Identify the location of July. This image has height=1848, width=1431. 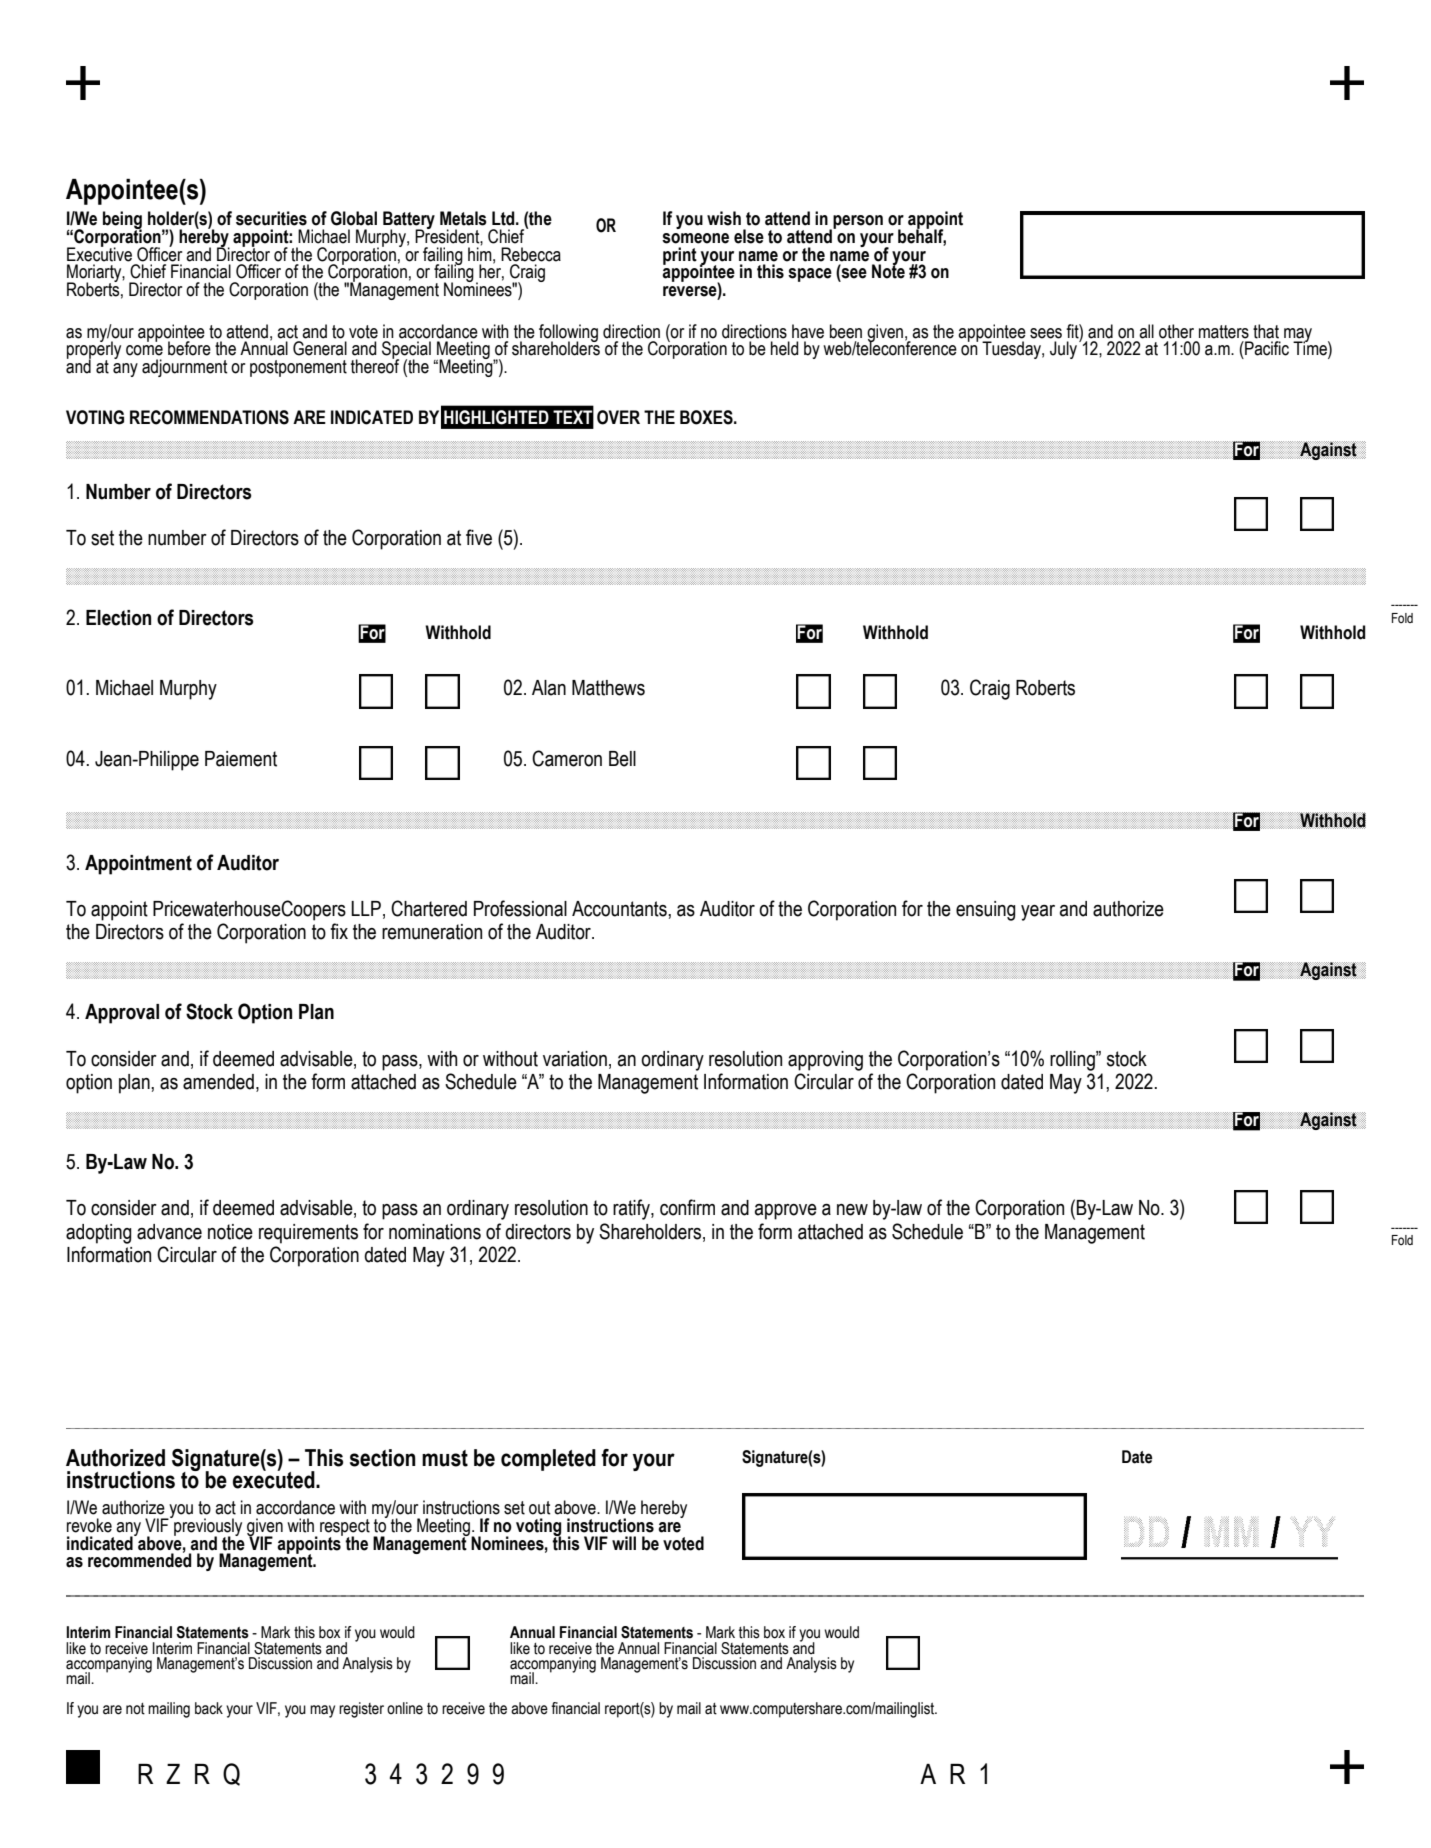
(1063, 350).
